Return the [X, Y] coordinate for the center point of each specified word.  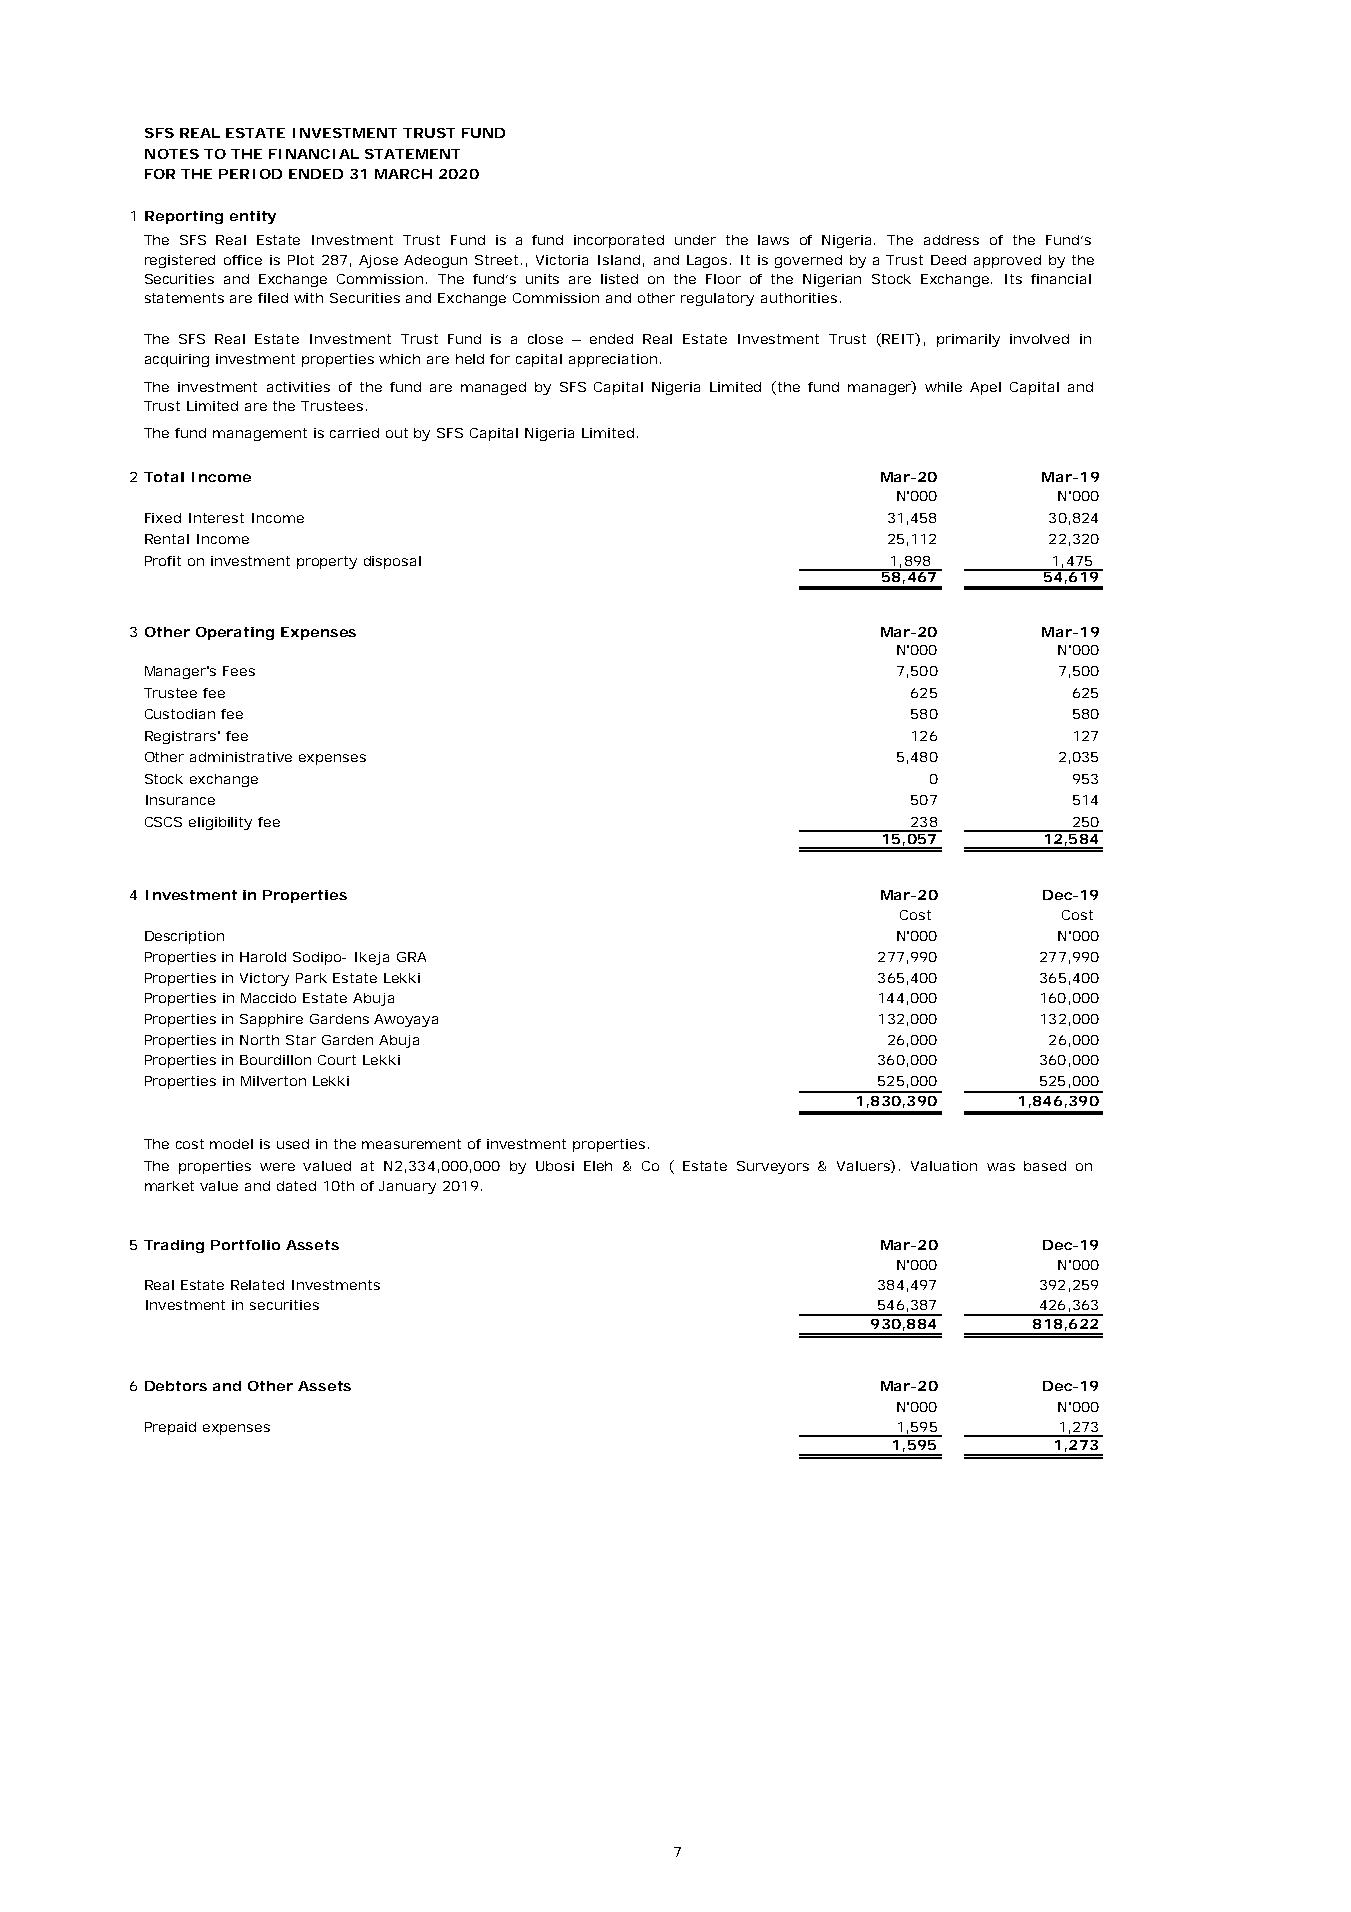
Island [621, 261]
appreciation [615, 360]
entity [253, 217]
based [1045, 1166]
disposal [392, 562]
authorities [801, 298]
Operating [235, 633]
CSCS [163, 822]
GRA [411, 957]
